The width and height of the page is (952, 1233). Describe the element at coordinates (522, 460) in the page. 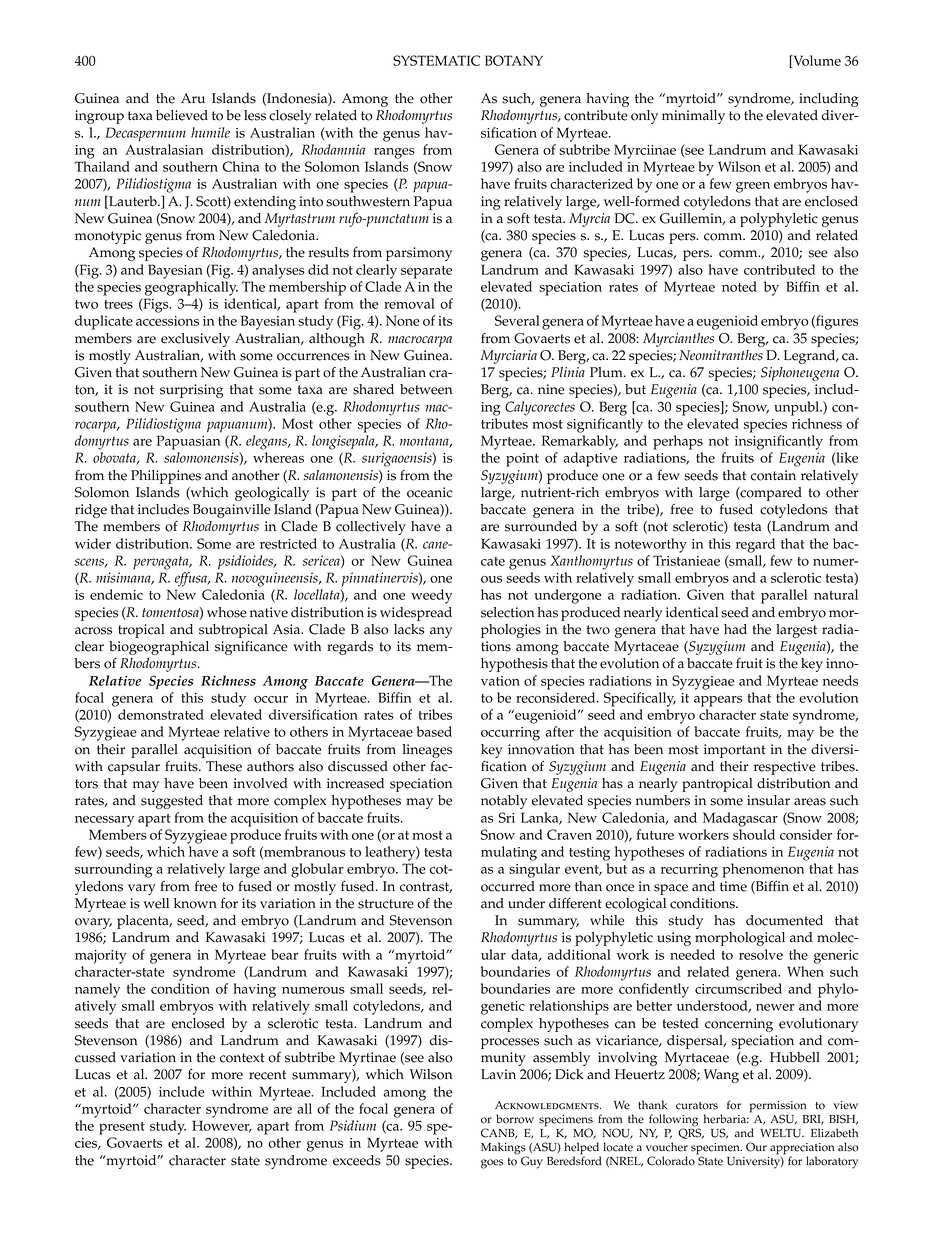

I see `point` at that location.
